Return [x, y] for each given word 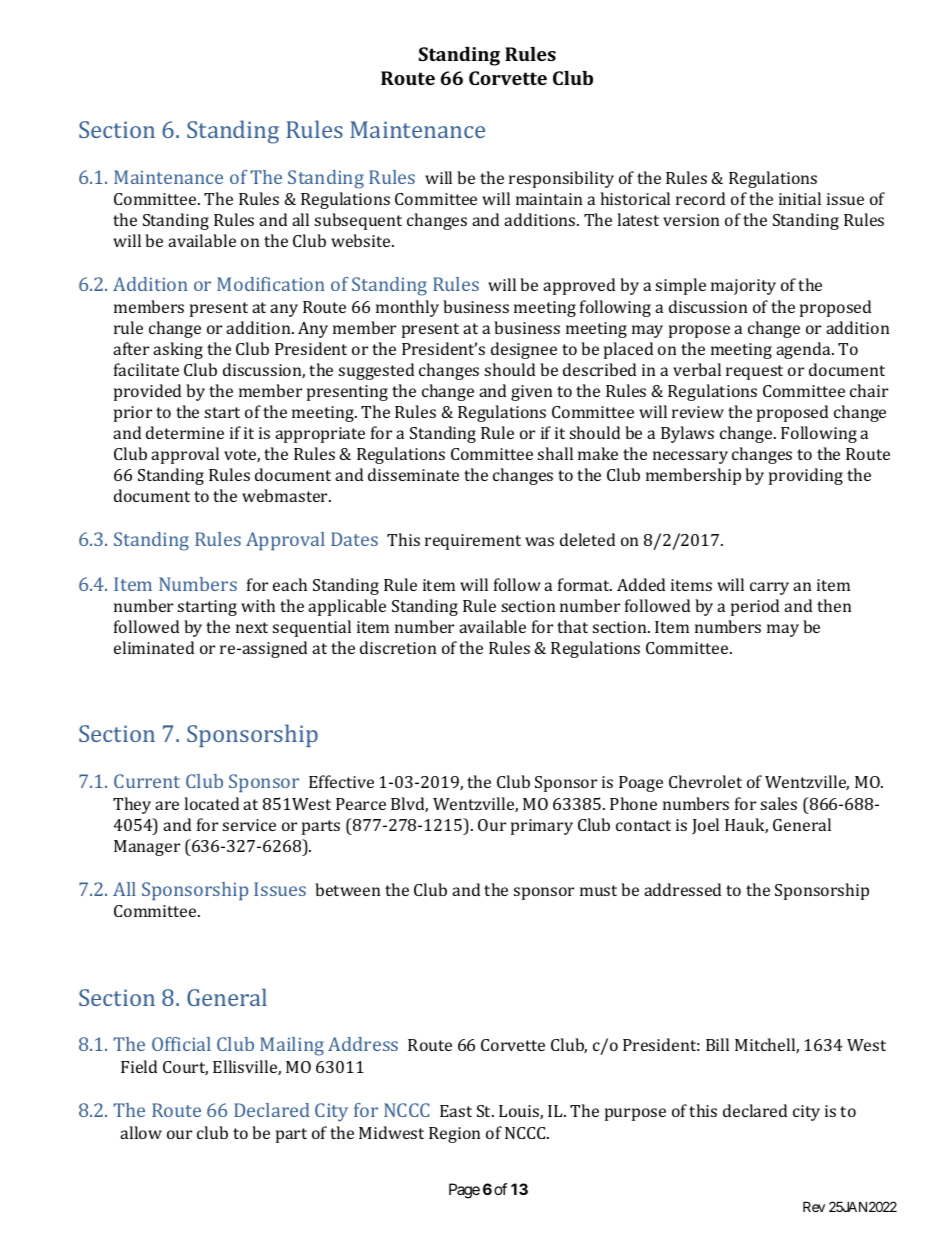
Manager [147, 848]
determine [185, 432]
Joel [705, 826]
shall [555, 453]
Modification [271, 284]
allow [141, 1132]
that [572, 626]
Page [464, 1191]
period [755, 607]
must [598, 890]
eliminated [154, 647]
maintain [549, 199]
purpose [635, 1114]
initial [800, 198]
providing [806, 476]
